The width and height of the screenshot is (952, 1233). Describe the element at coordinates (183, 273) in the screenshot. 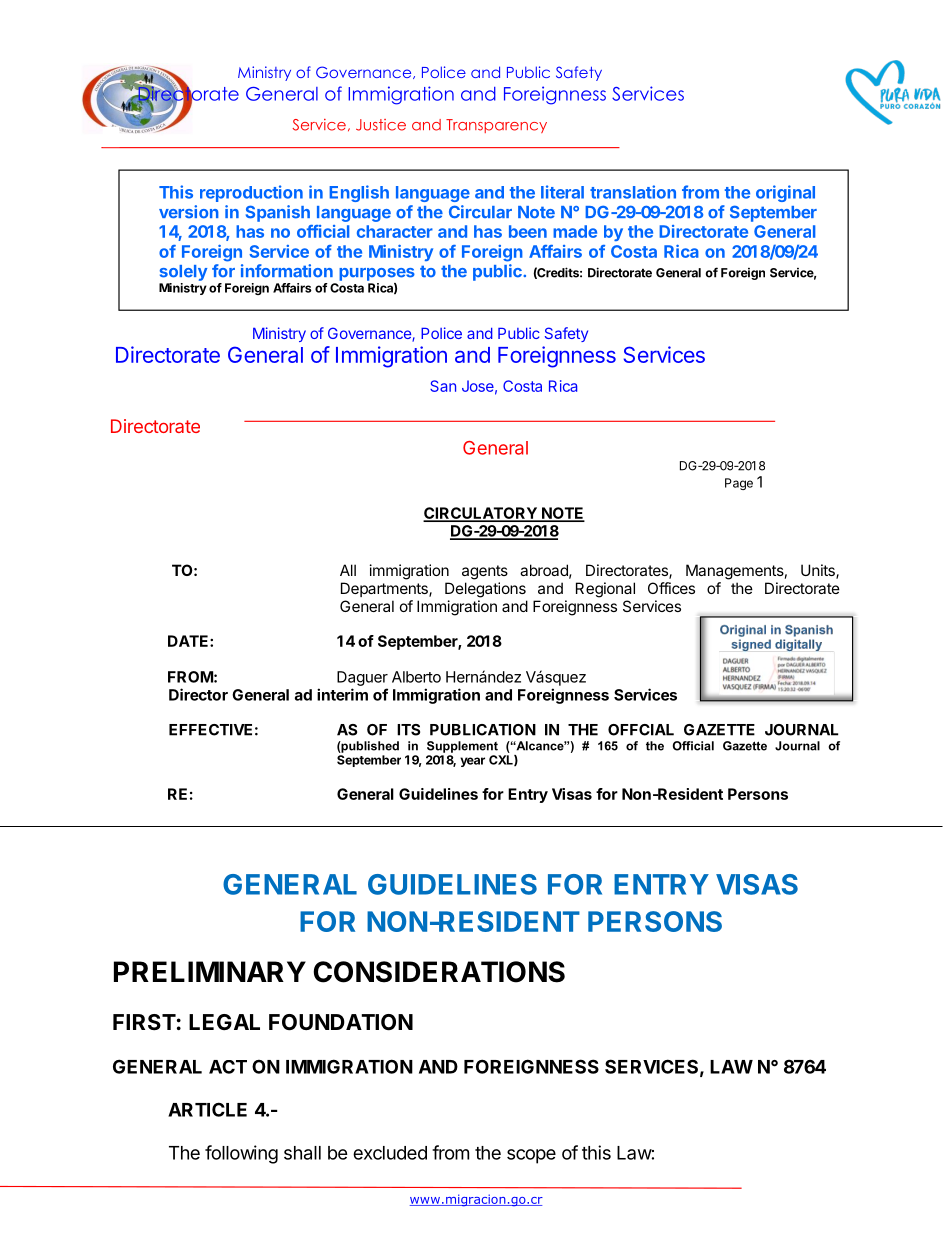

I see `solely` at that location.
